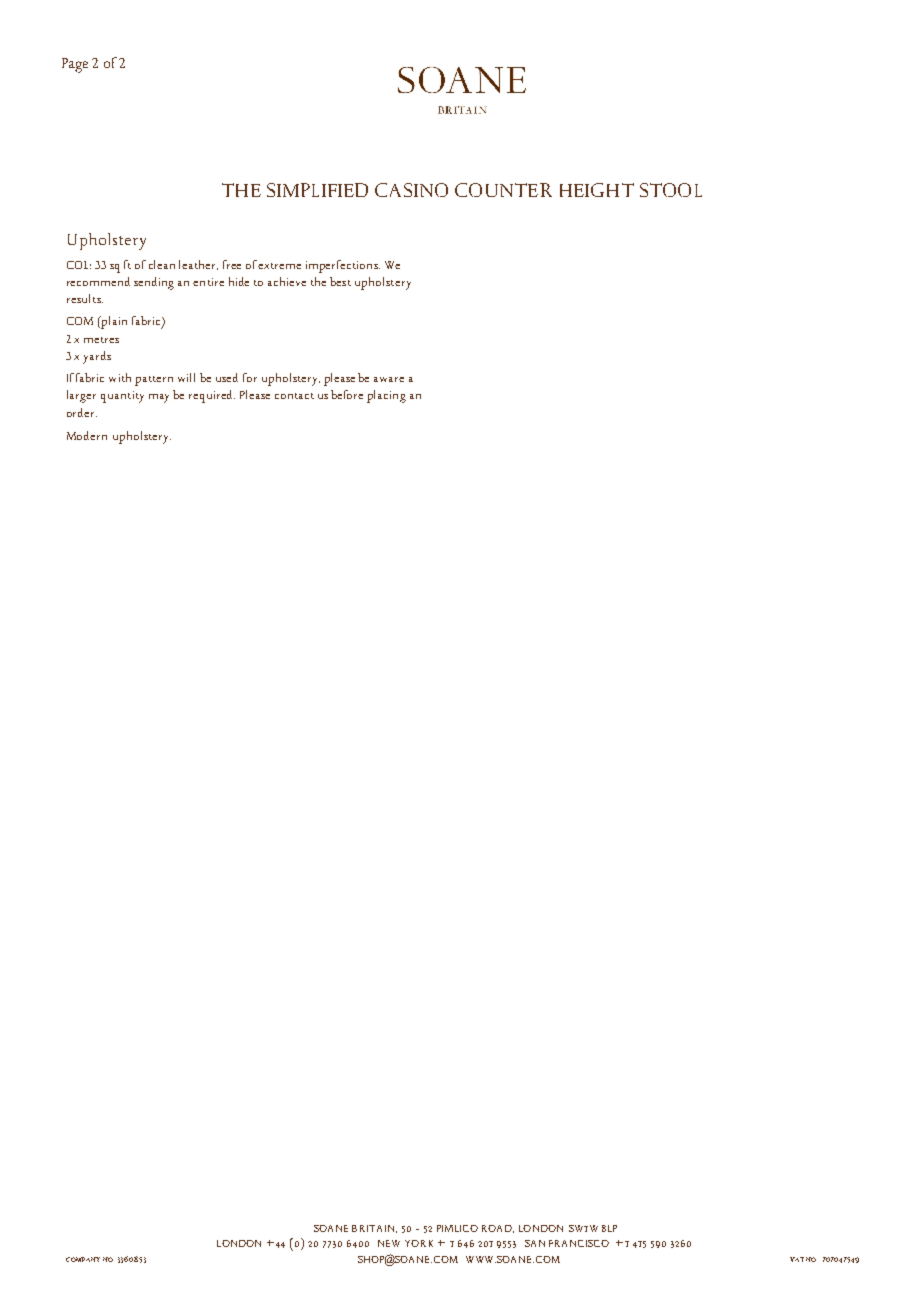 The width and height of the document is (924, 1308). Describe the element at coordinates (154, 381) in the document. I see `pattern` at that location.
